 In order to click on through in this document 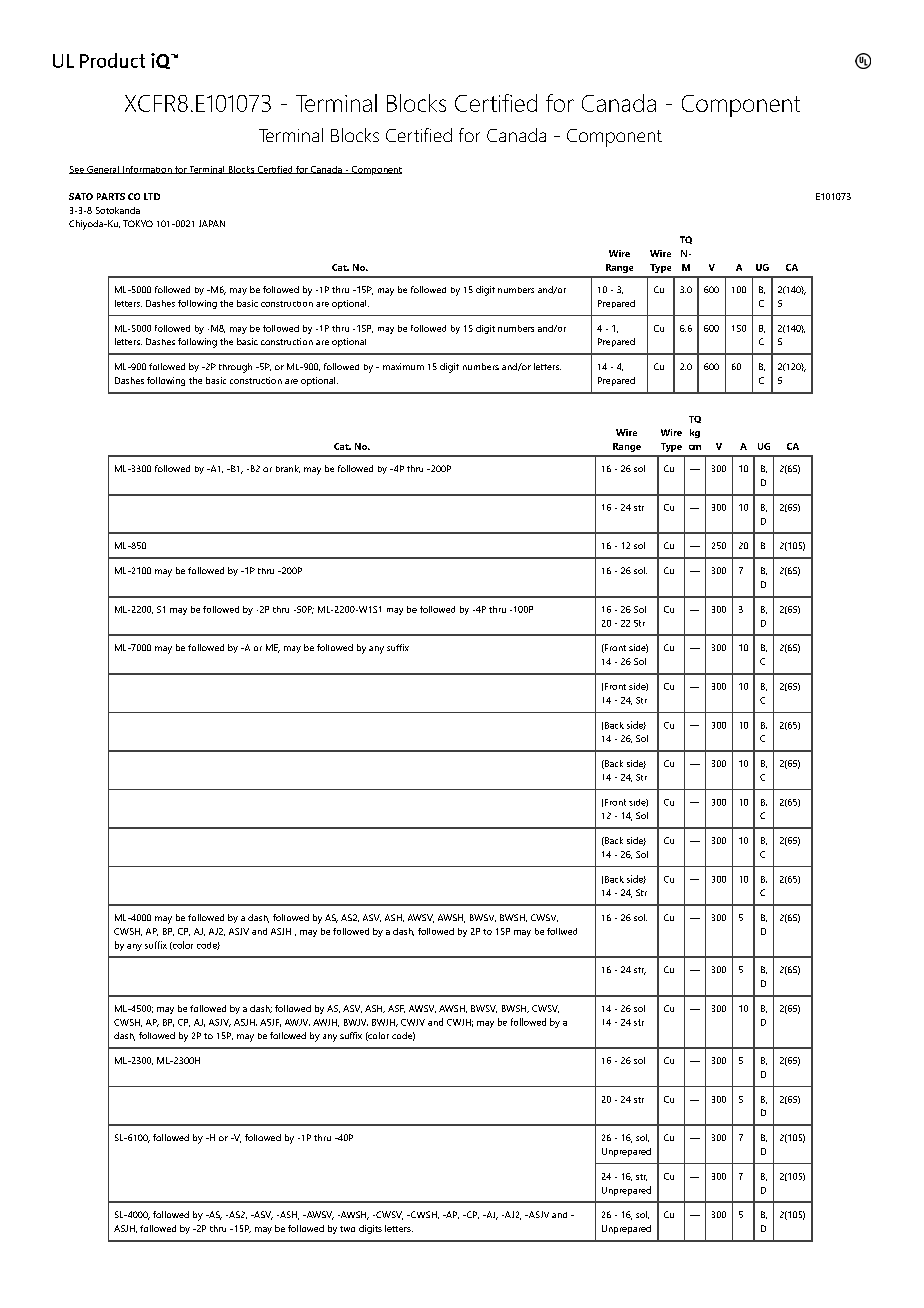, I will do `click(235, 368)`.
